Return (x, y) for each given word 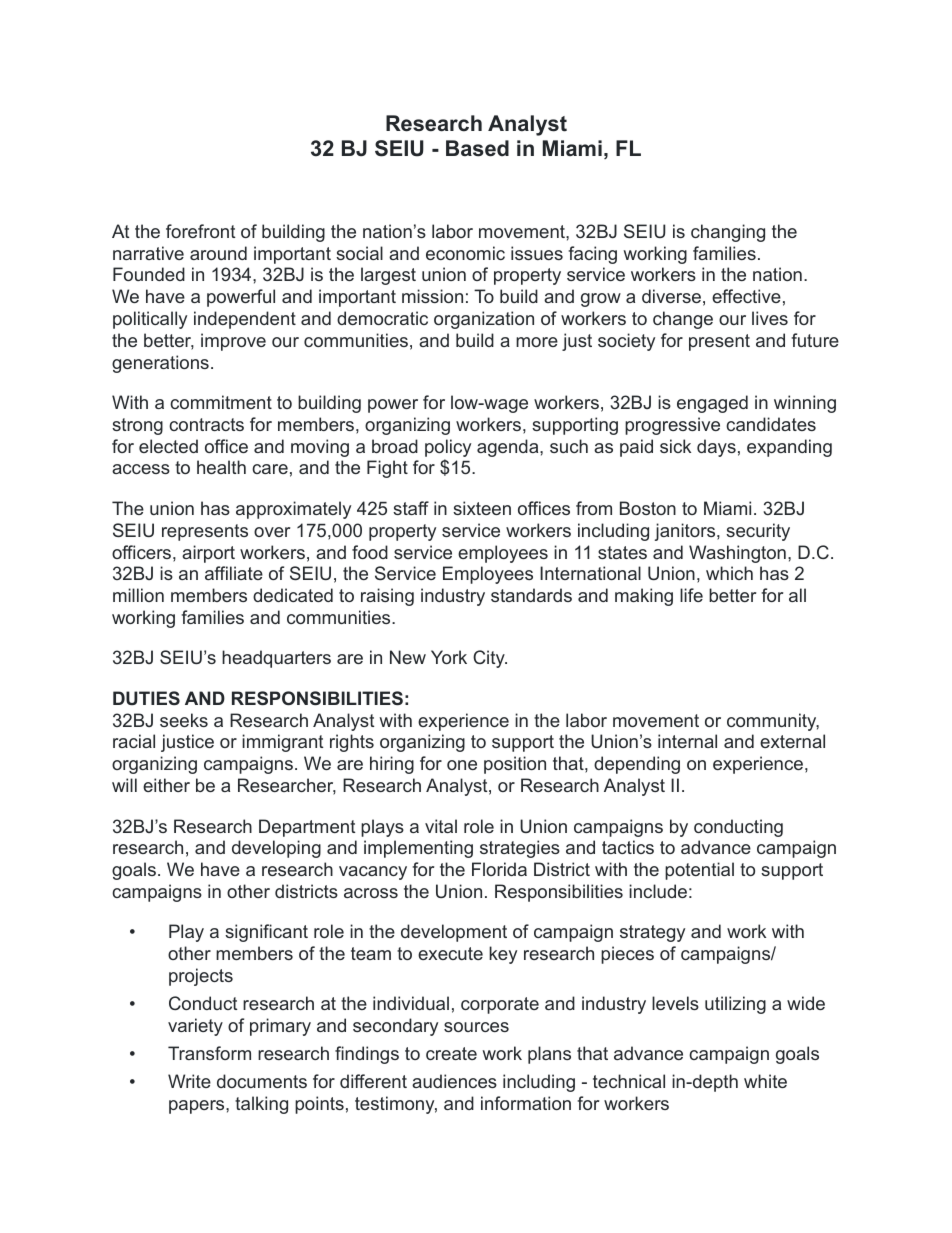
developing (276, 849)
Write (189, 1081)
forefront (200, 231)
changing (728, 233)
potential (699, 871)
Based (477, 148)
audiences (454, 1081)
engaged (712, 404)
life (691, 595)
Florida (499, 869)
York (449, 657)
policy (448, 449)
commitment (221, 402)
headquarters (276, 659)
